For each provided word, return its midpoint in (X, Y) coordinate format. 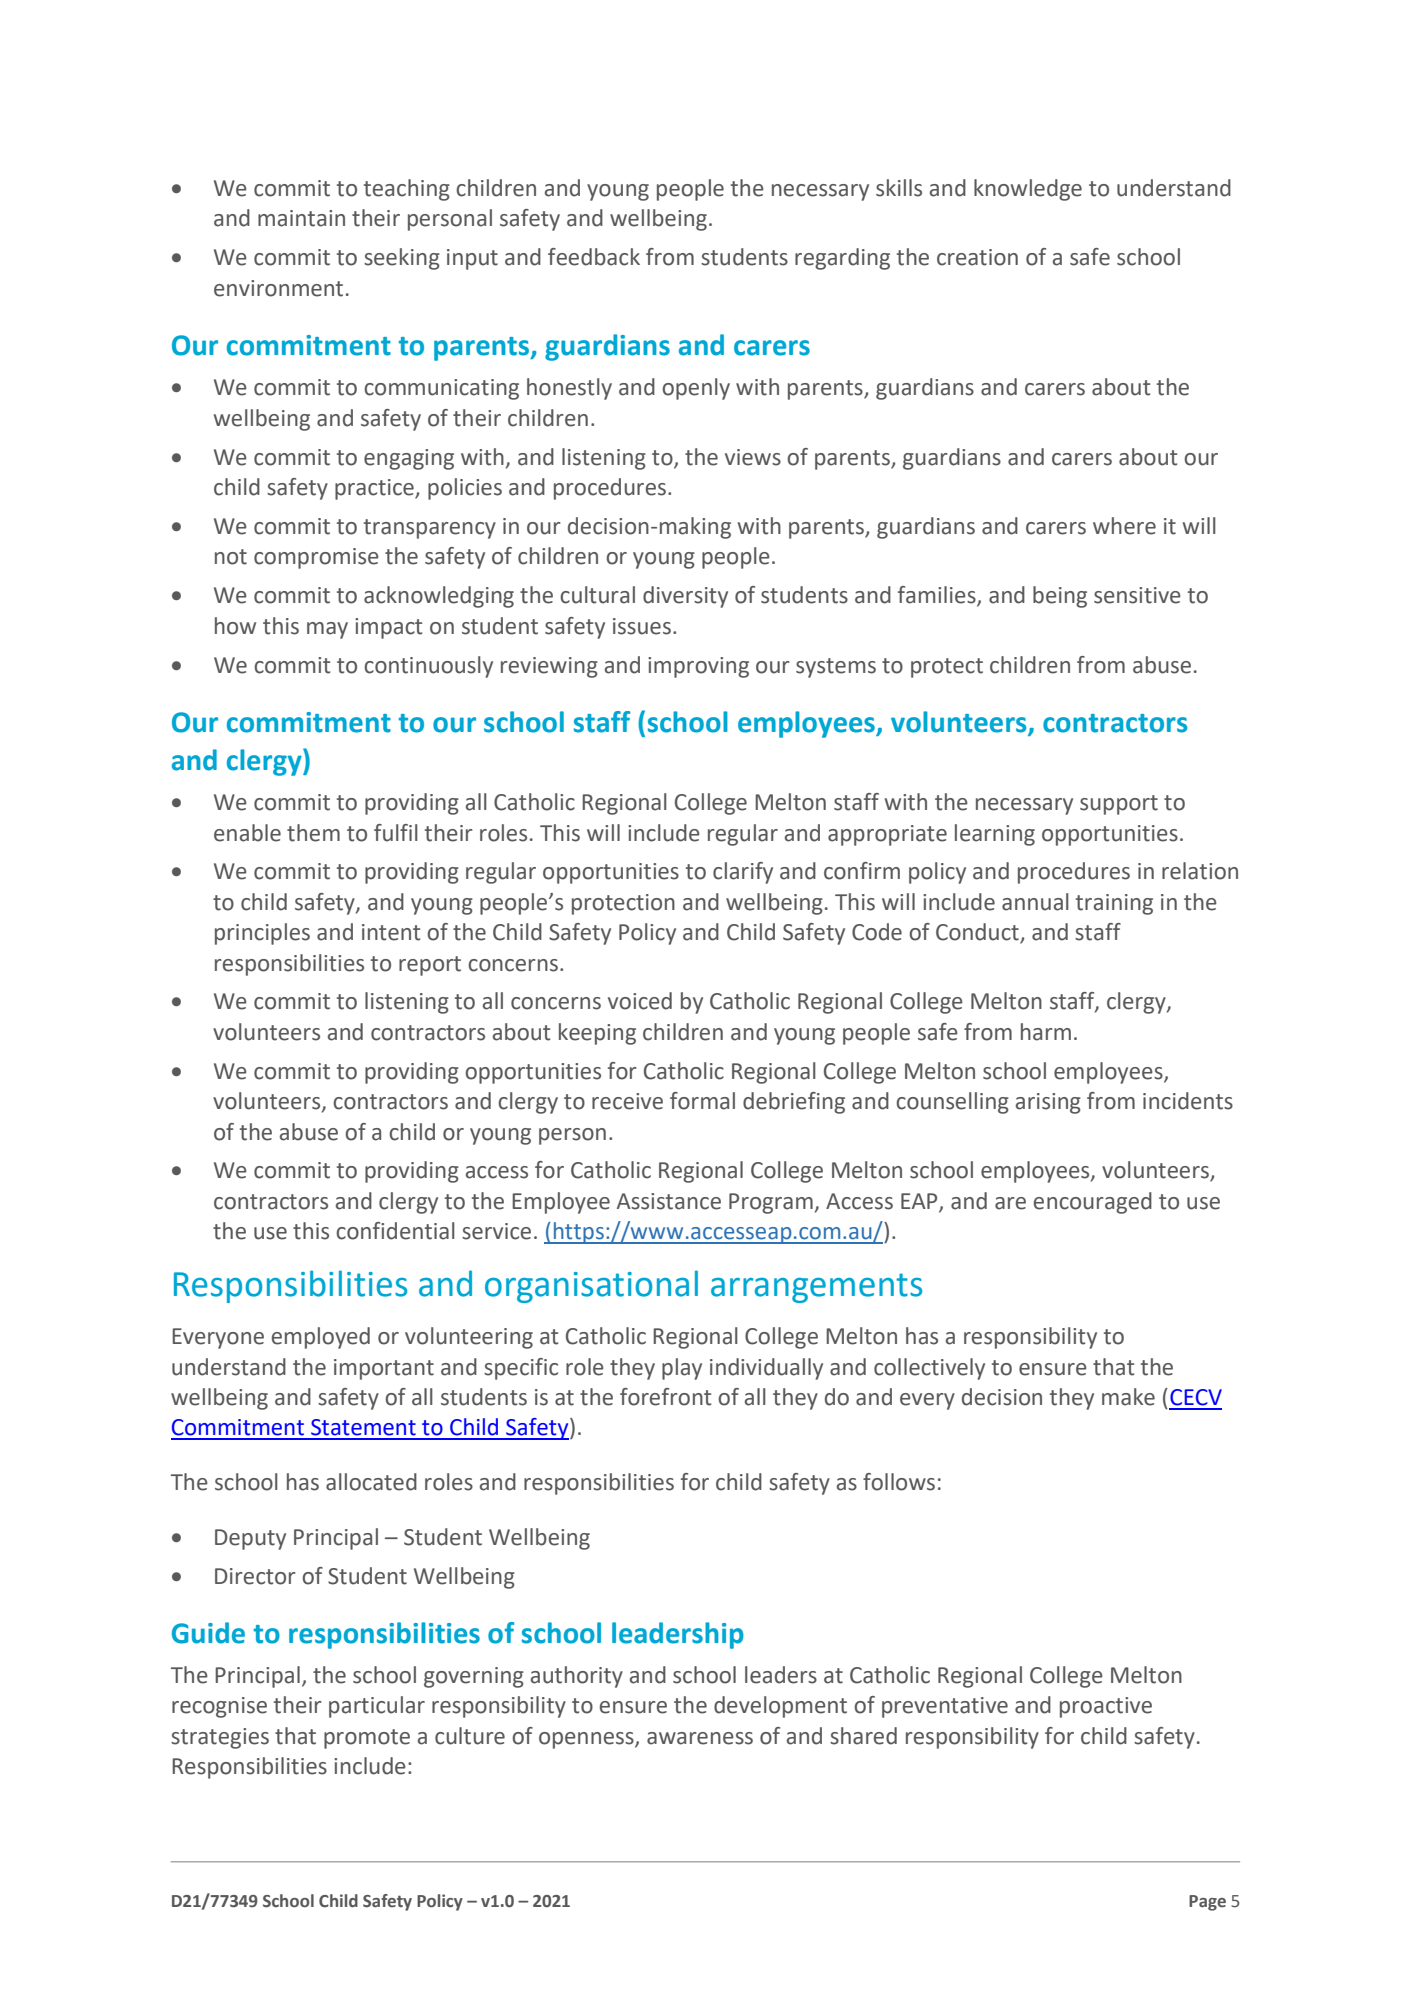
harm (1046, 1032)
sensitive (1137, 595)
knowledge (1028, 190)
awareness (700, 1738)
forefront (665, 1397)
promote (367, 1739)
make (1128, 1397)
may (327, 630)
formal (702, 1101)
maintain (301, 218)
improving (698, 667)
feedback (594, 257)
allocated (371, 1482)
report (430, 966)
